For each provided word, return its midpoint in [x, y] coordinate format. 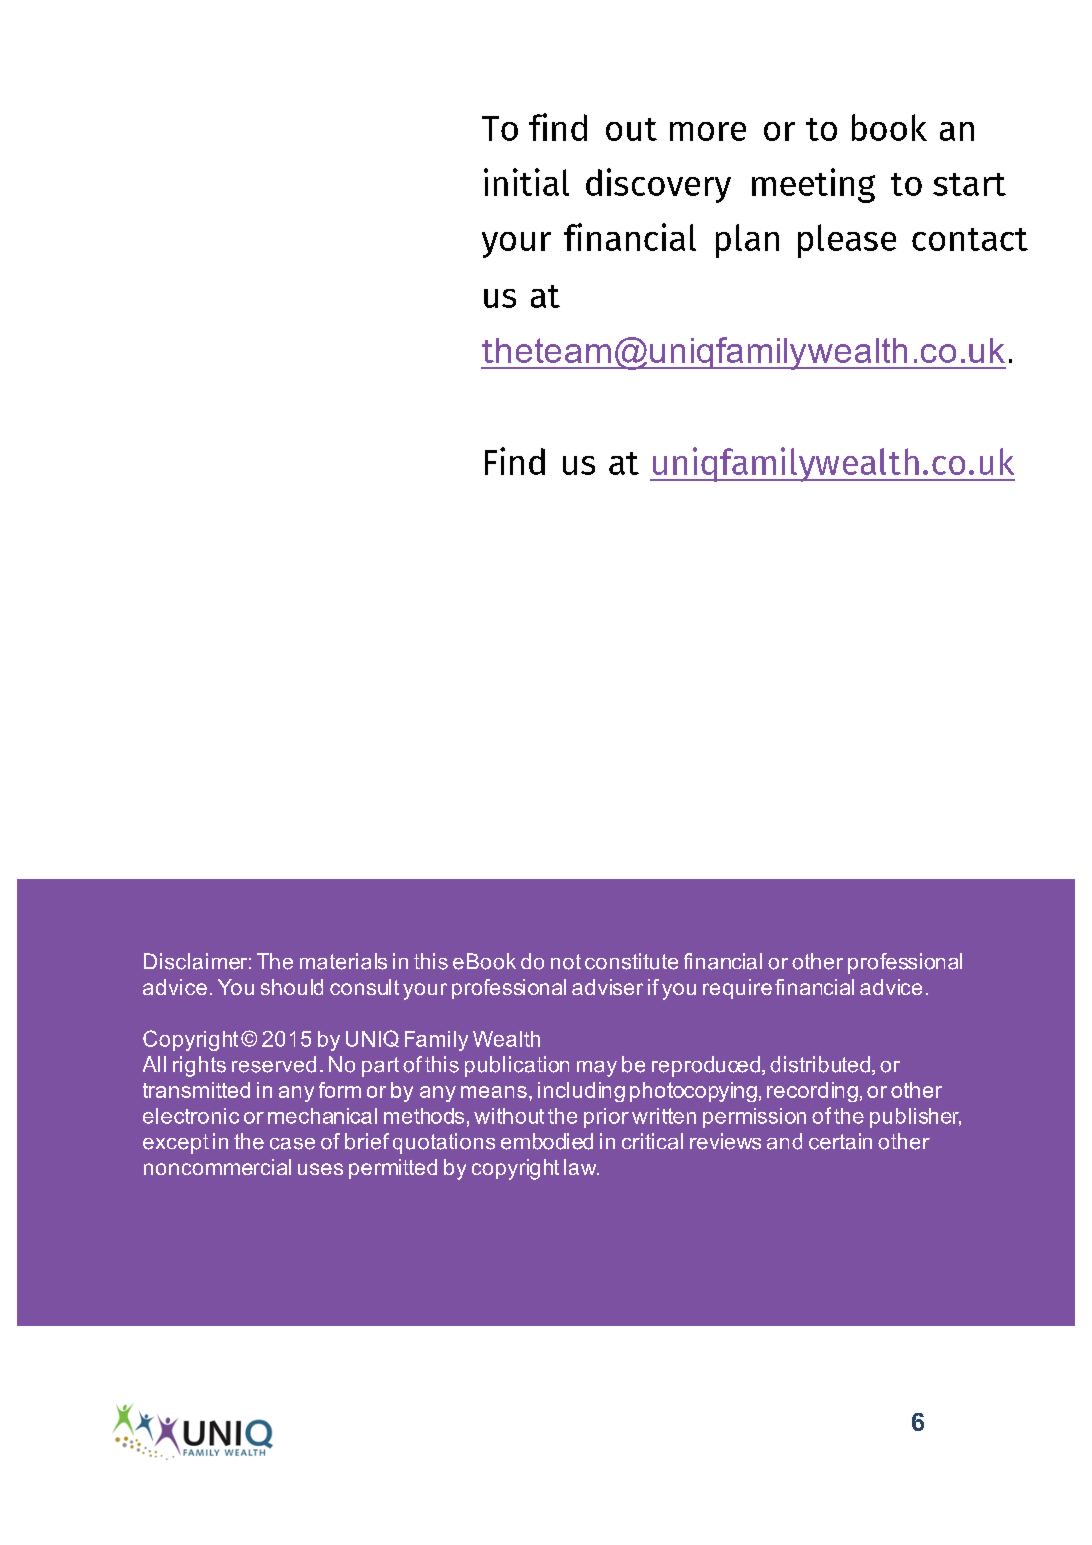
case [292, 1144]
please [847, 241]
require [737, 989]
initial [526, 182]
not [566, 962]
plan [747, 241]
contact [970, 239]
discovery [658, 185]
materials [343, 961]
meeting [813, 185]
